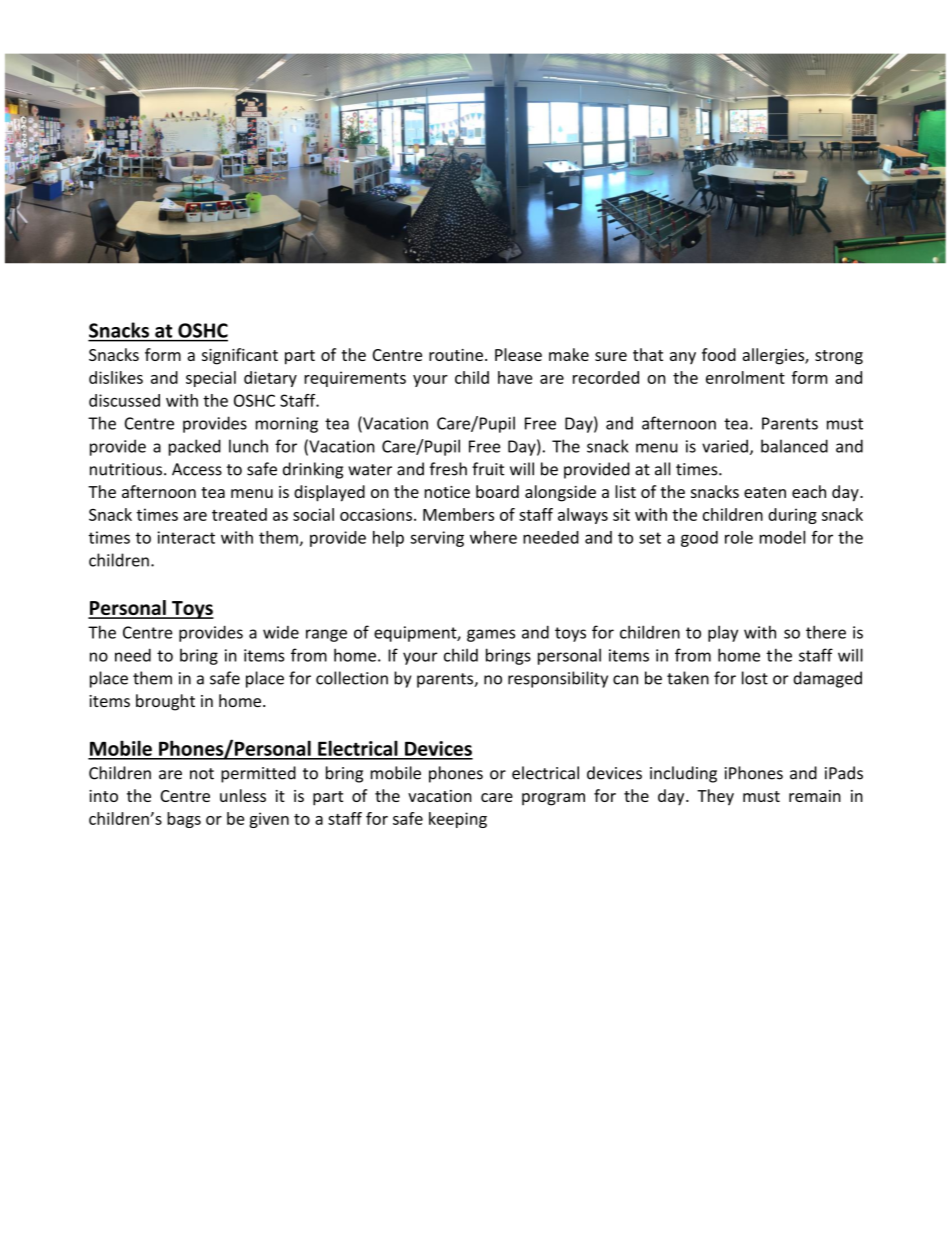  I want to click on responsibility, so click(558, 679).
